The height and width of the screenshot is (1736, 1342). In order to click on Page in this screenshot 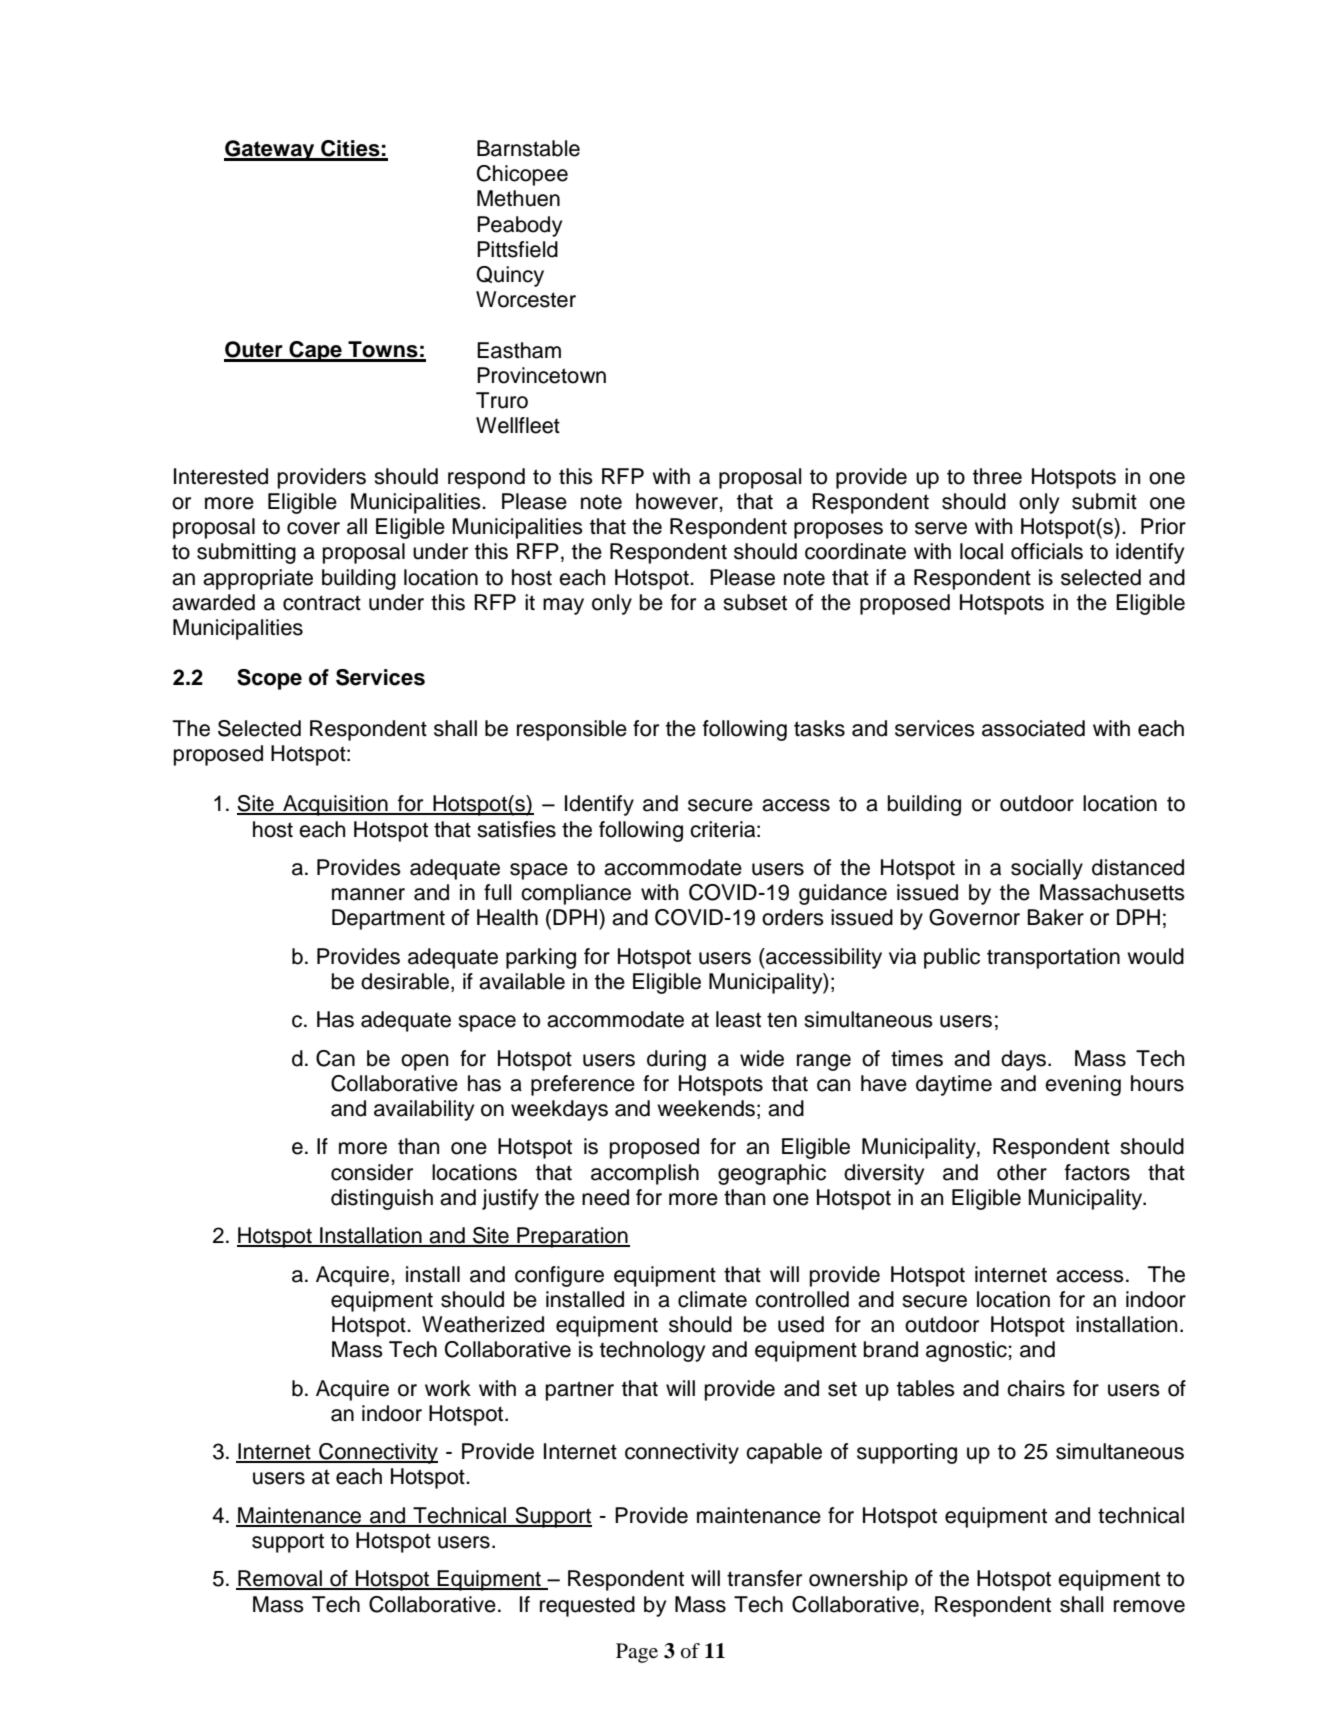, I will do `click(637, 1653)`.
